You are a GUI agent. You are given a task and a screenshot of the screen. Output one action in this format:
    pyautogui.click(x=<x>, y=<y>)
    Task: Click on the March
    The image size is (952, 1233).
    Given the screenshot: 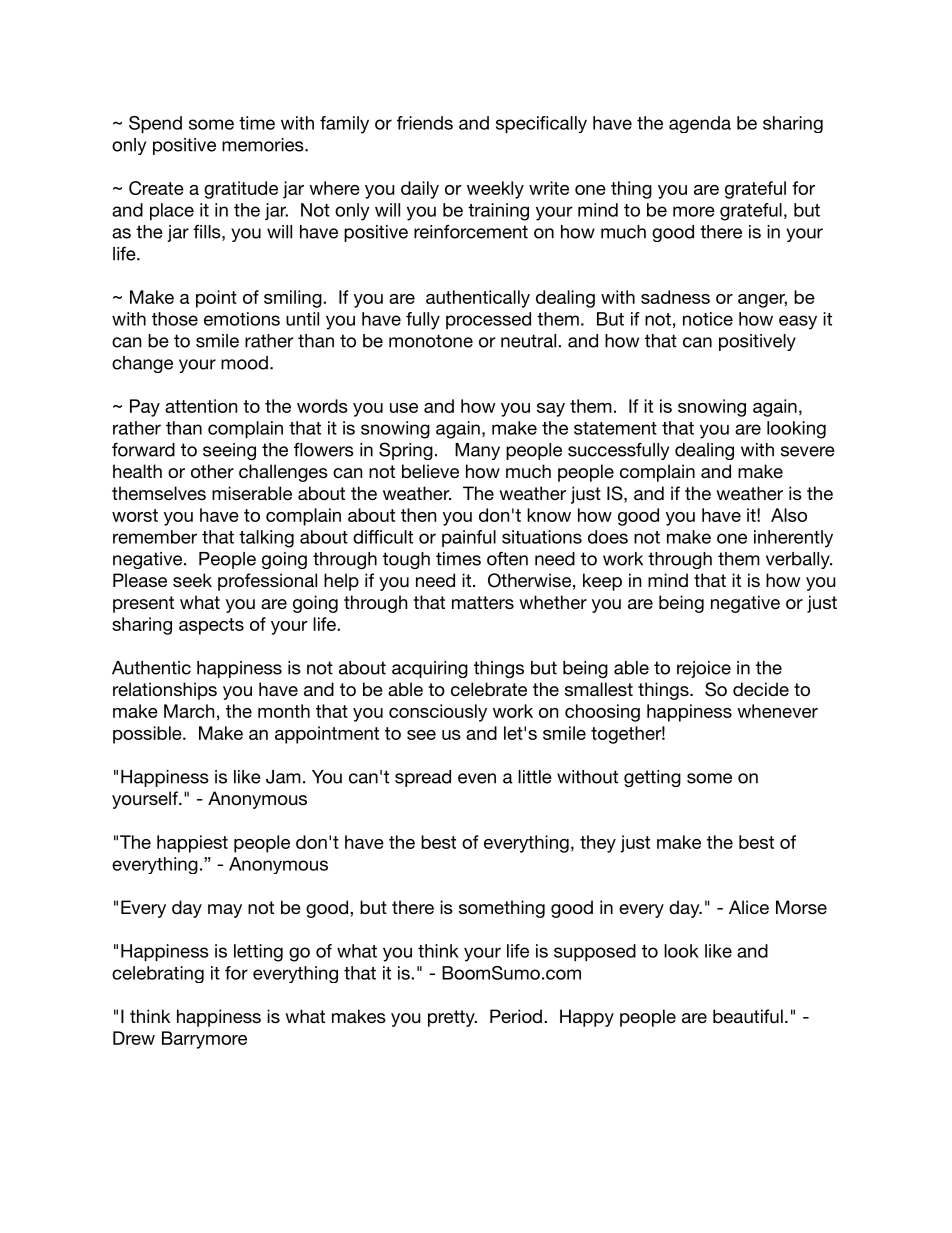 What is the action you would take?
    pyautogui.click(x=189, y=711)
